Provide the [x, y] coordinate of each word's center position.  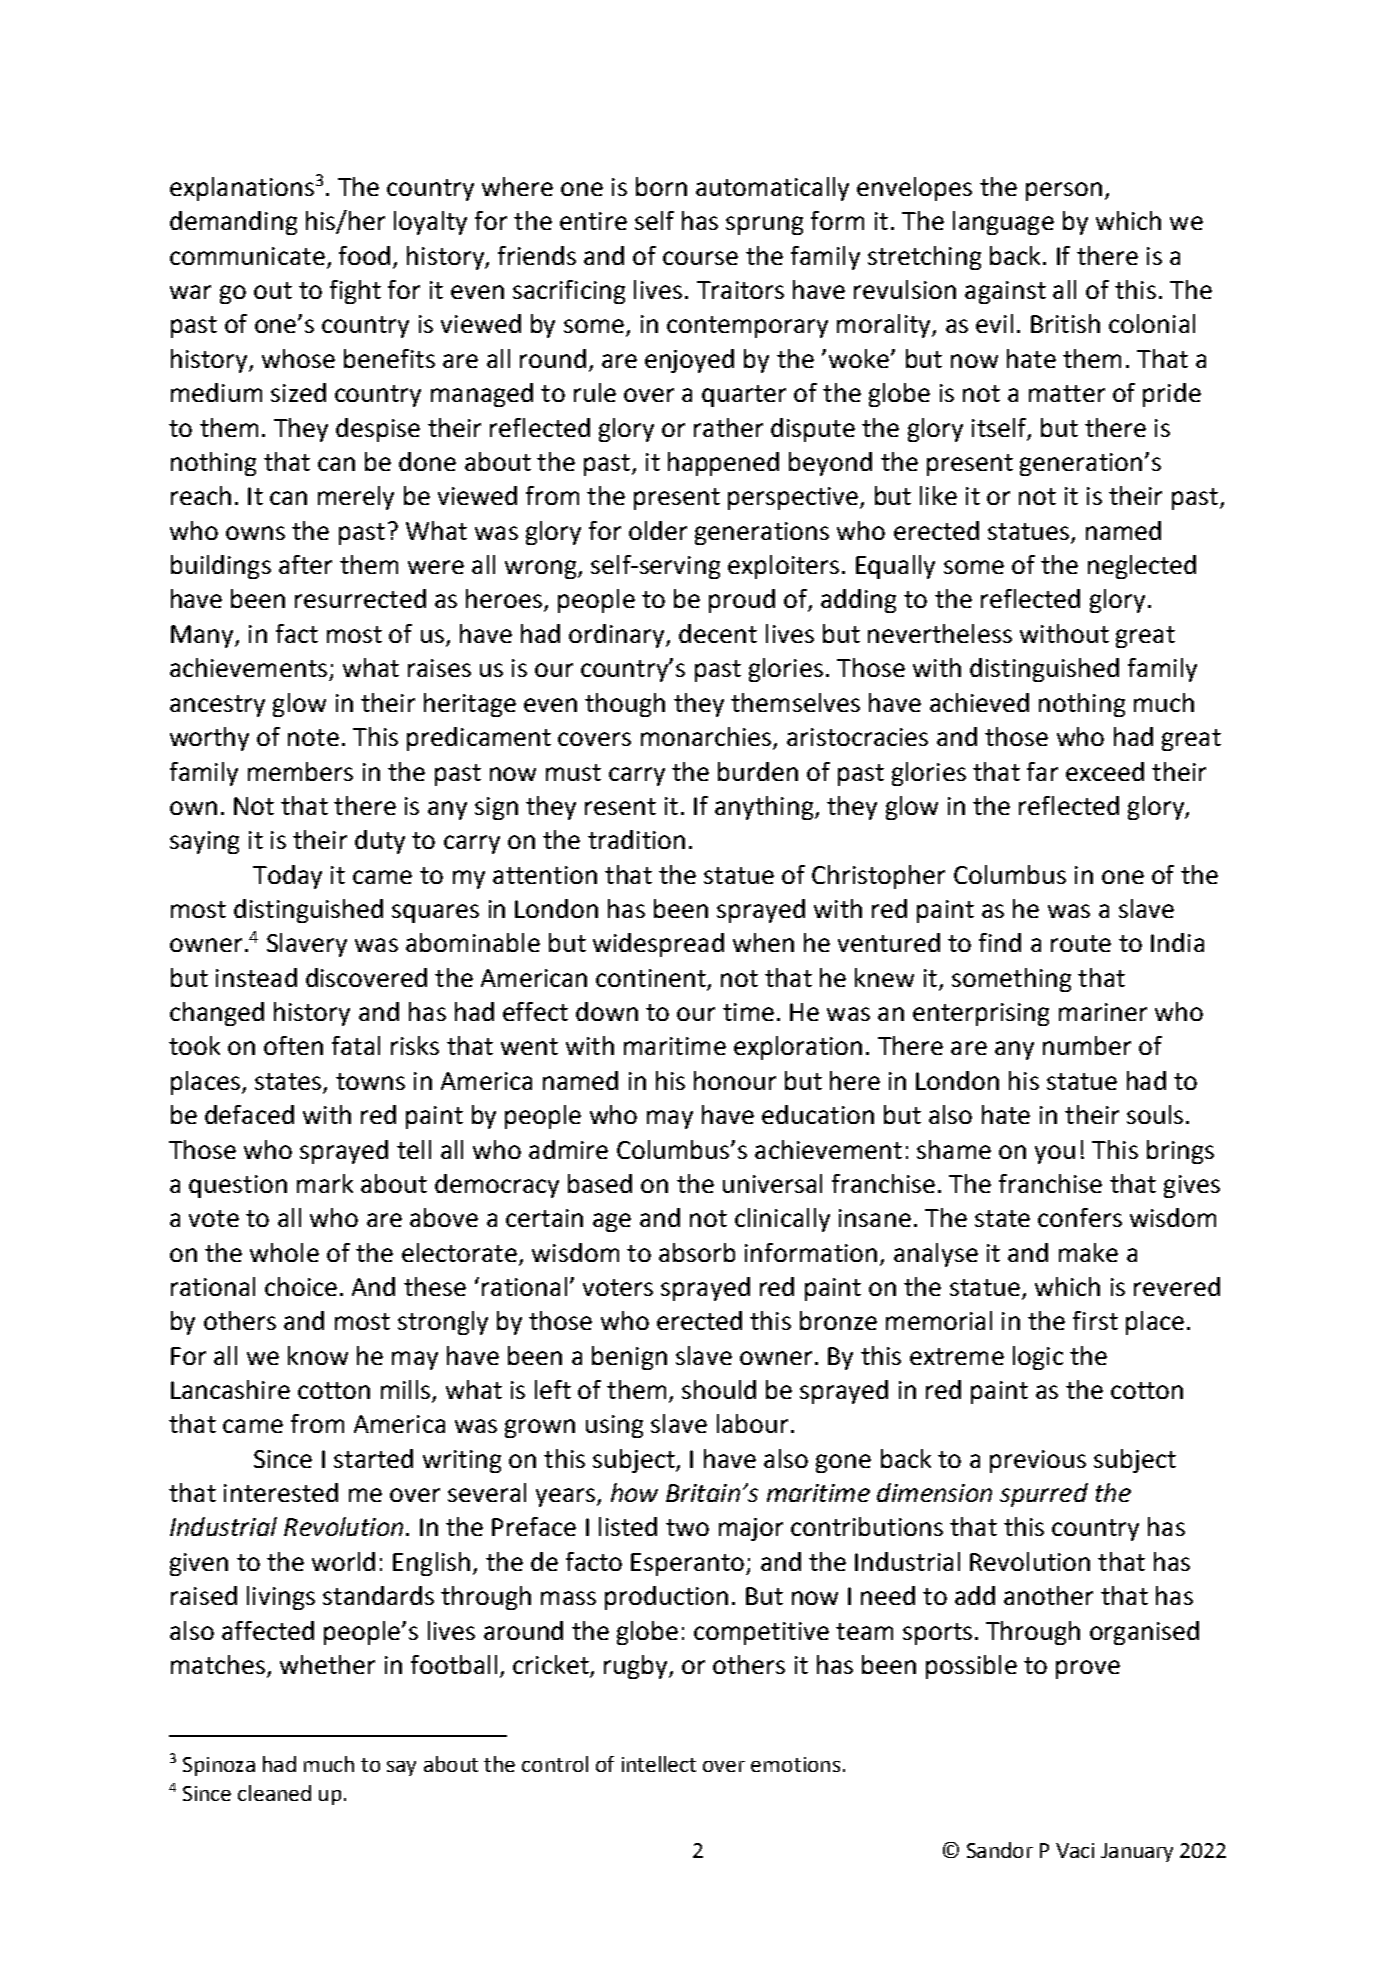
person [1064, 191]
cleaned [274, 1793]
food [364, 255]
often [293, 1045]
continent [651, 978]
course [700, 258]
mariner [1103, 1012]
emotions [795, 1764]
